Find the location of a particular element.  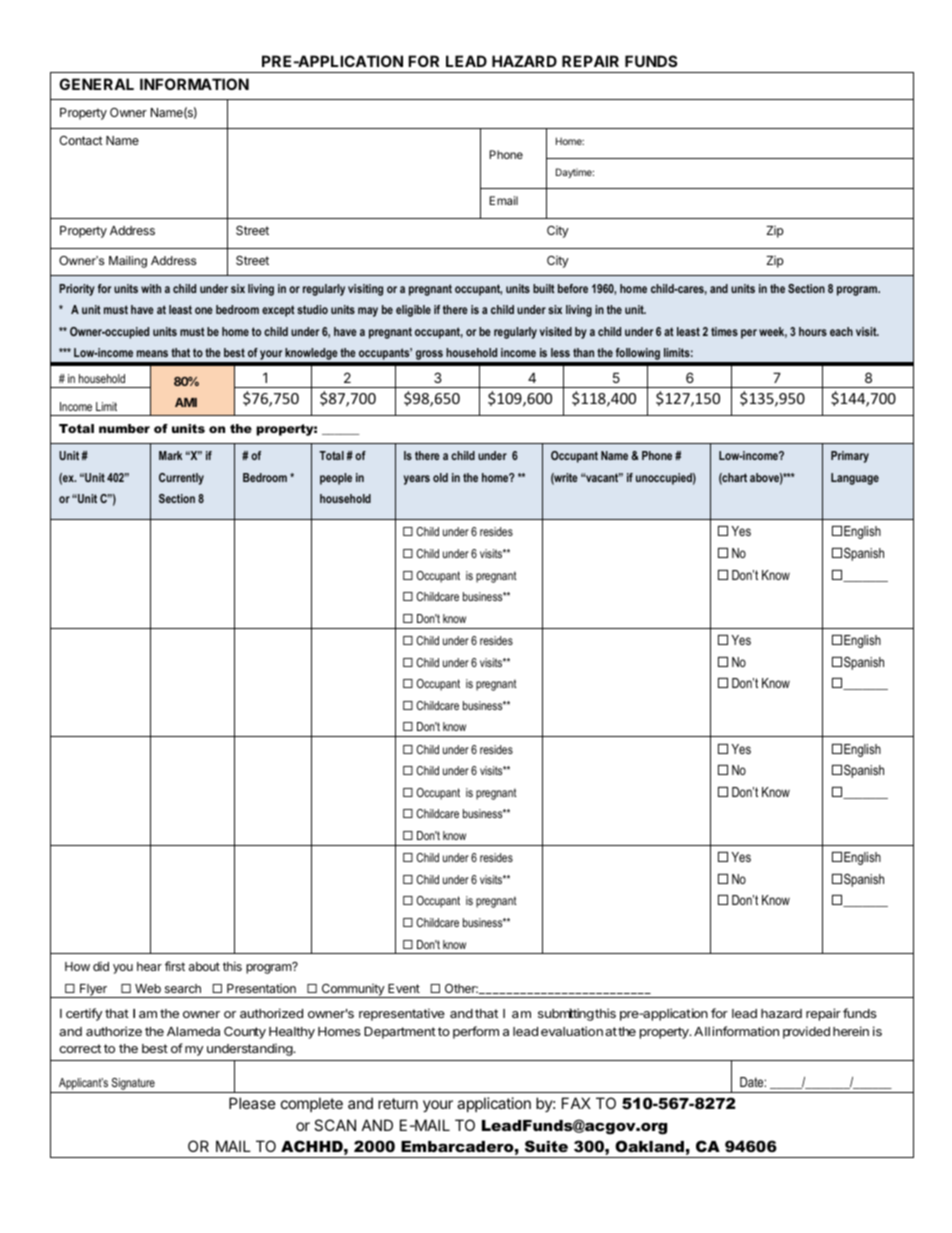

first is located at coordinates (175, 966).
